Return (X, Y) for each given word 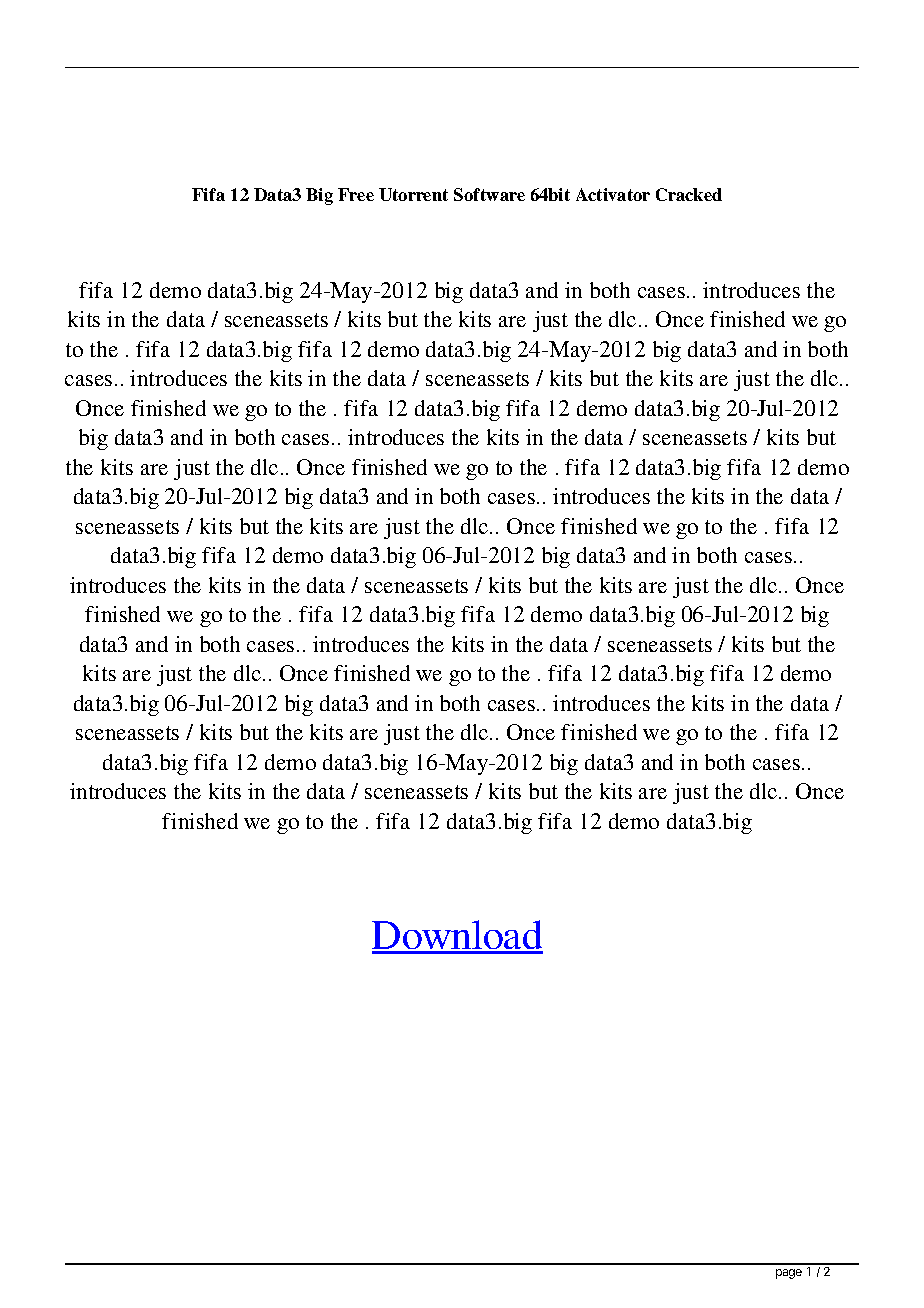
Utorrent (413, 194)
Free (356, 194)
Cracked (689, 194)
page (789, 1274)
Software (489, 194)
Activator (613, 194)
